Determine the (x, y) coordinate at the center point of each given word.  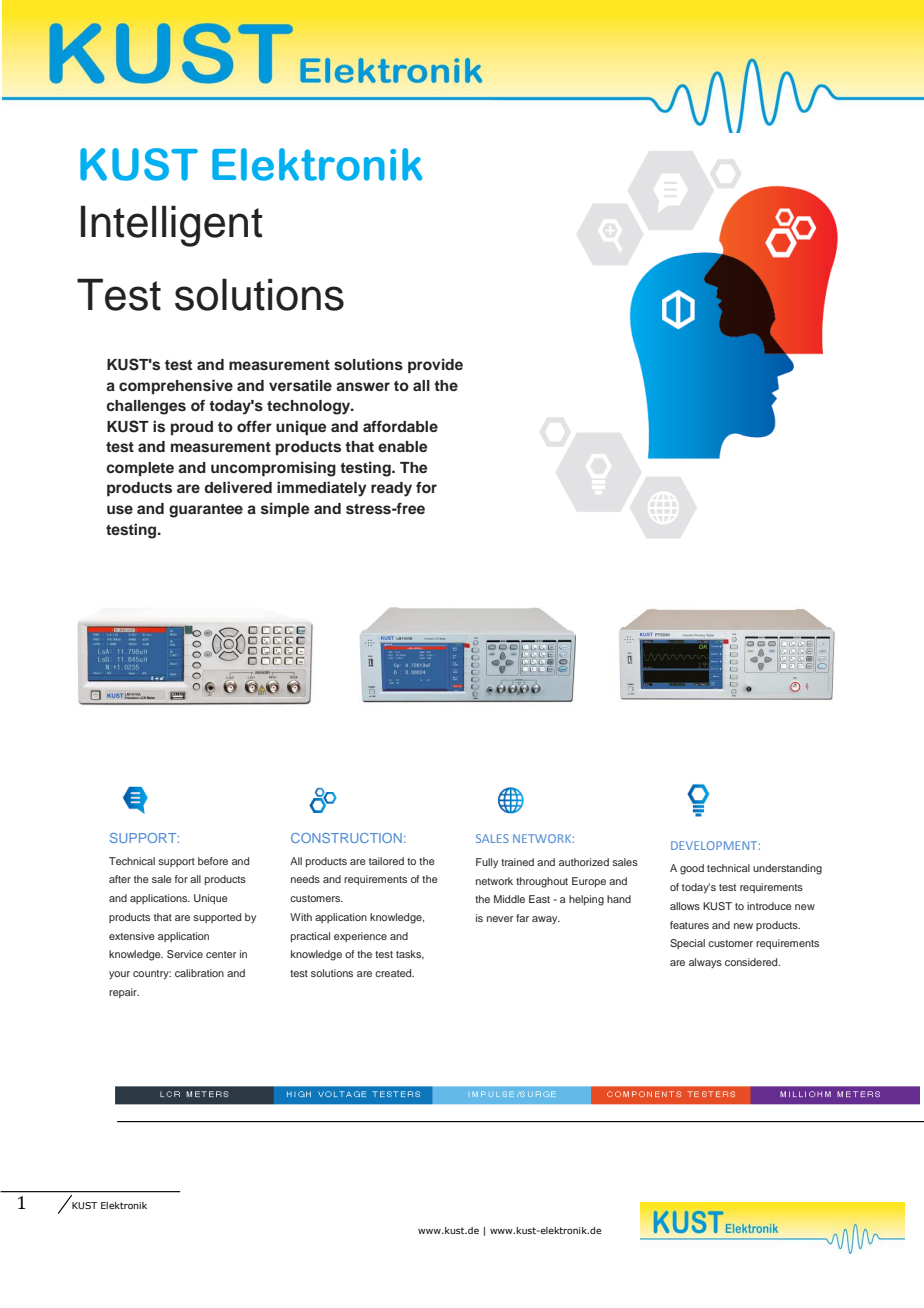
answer (363, 387)
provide (435, 366)
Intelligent (172, 226)
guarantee (206, 511)
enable (402, 446)
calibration (199, 973)
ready (391, 489)
